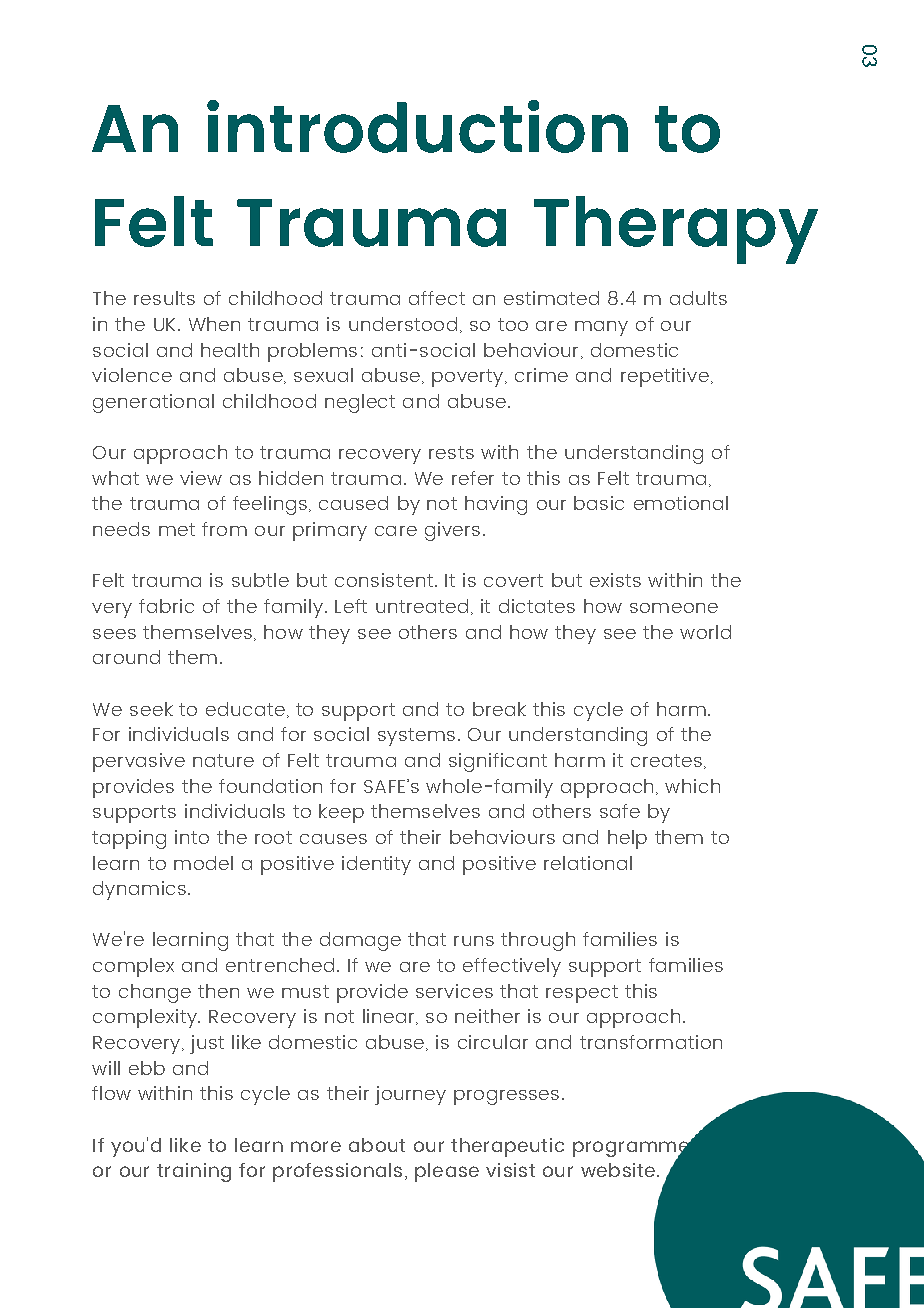 The width and height of the screenshot is (924, 1308). What do you see at coordinates (588, 863) in the screenshot?
I see `relational` at bounding box center [588, 863].
